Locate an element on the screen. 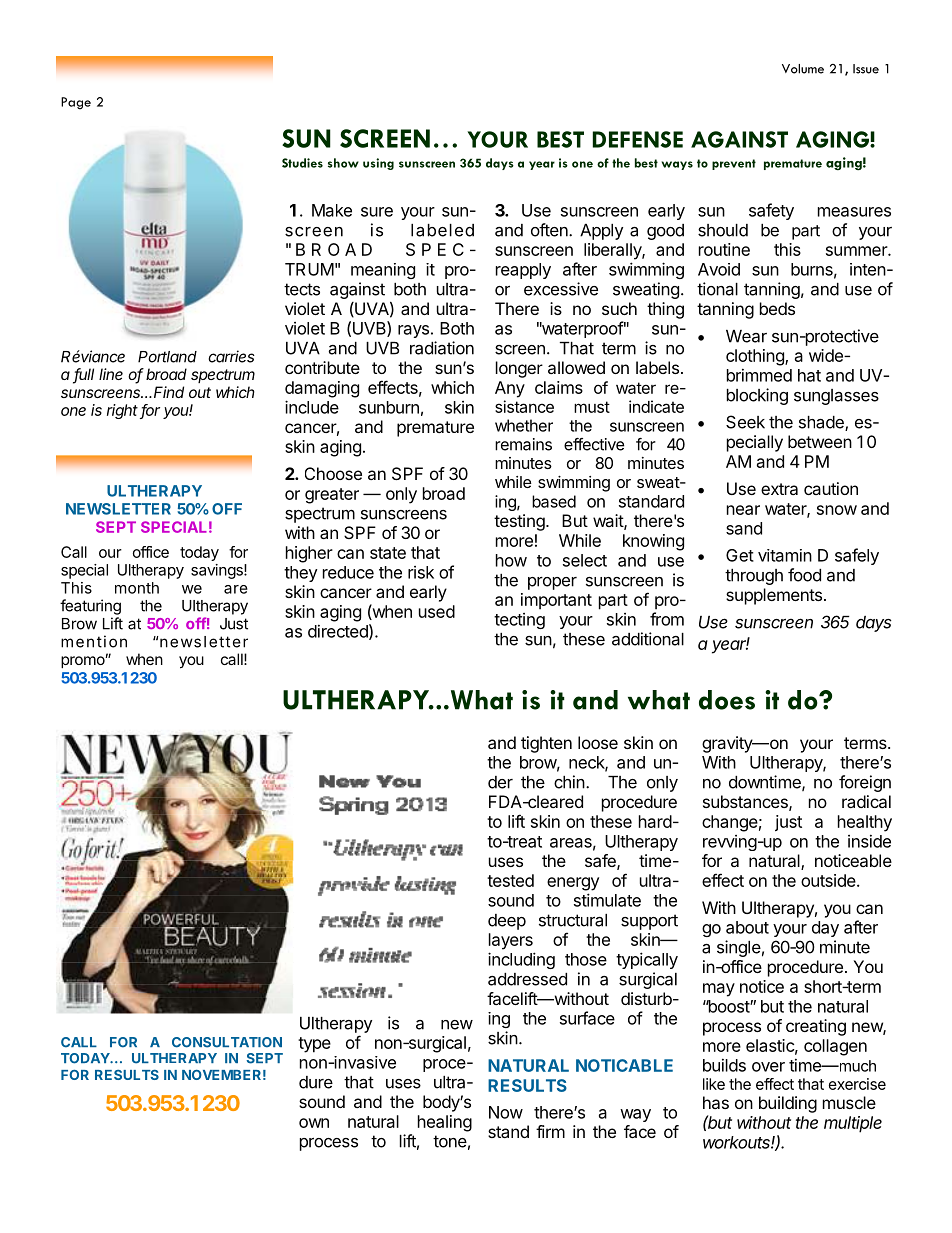 This screenshot has width=952, height=1233. healing is located at coordinates (445, 1123).
